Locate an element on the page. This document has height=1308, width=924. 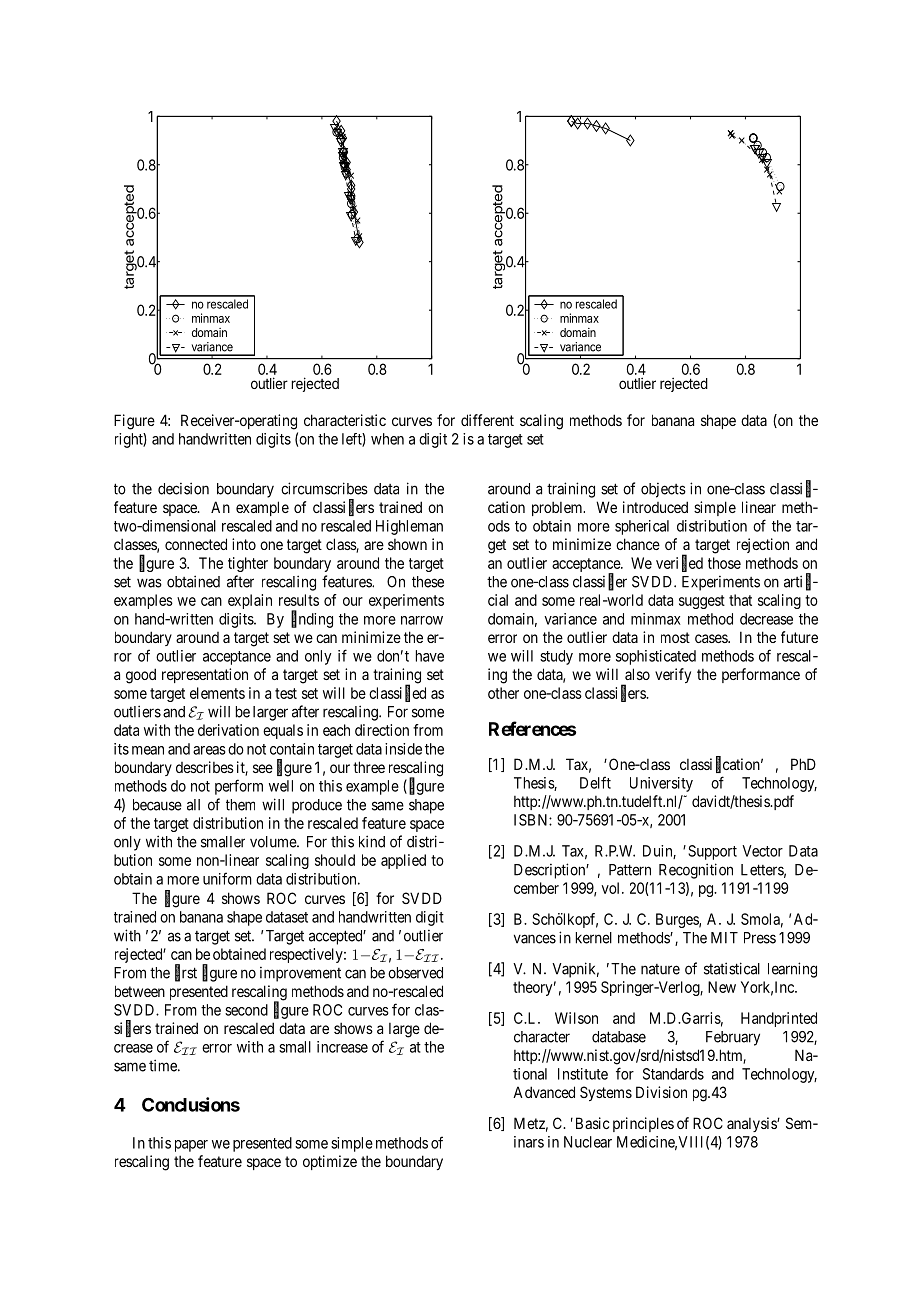
decision is located at coordinates (183, 488).
